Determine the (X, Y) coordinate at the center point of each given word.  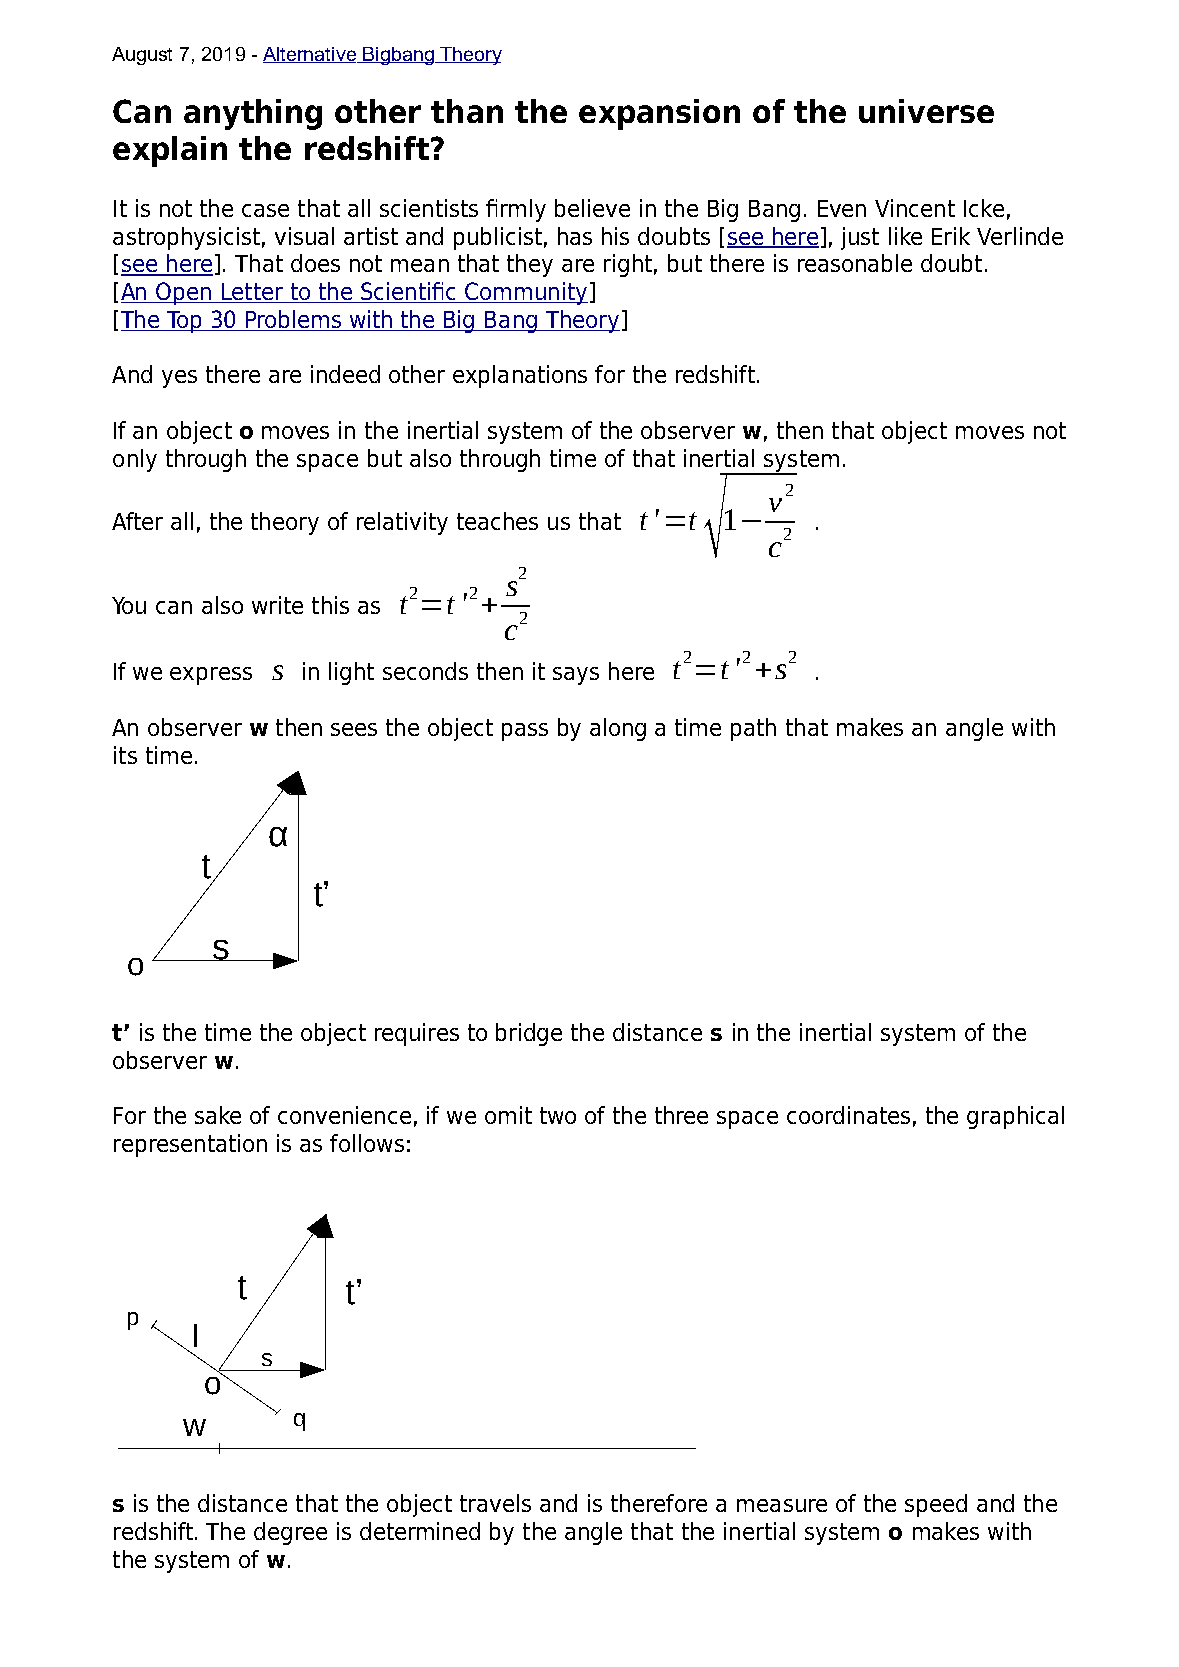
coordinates (848, 1115)
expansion (659, 114)
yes (179, 379)
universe (926, 111)
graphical (1015, 1117)
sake (218, 1115)
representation (190, 1145)
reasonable (855, 263)
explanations (520, 376)
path (753, 729)
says (576, 676)
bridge (529, 1034)
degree (290, 1533)
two (558, 1115)
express (211, 676)
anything (253, 114)
